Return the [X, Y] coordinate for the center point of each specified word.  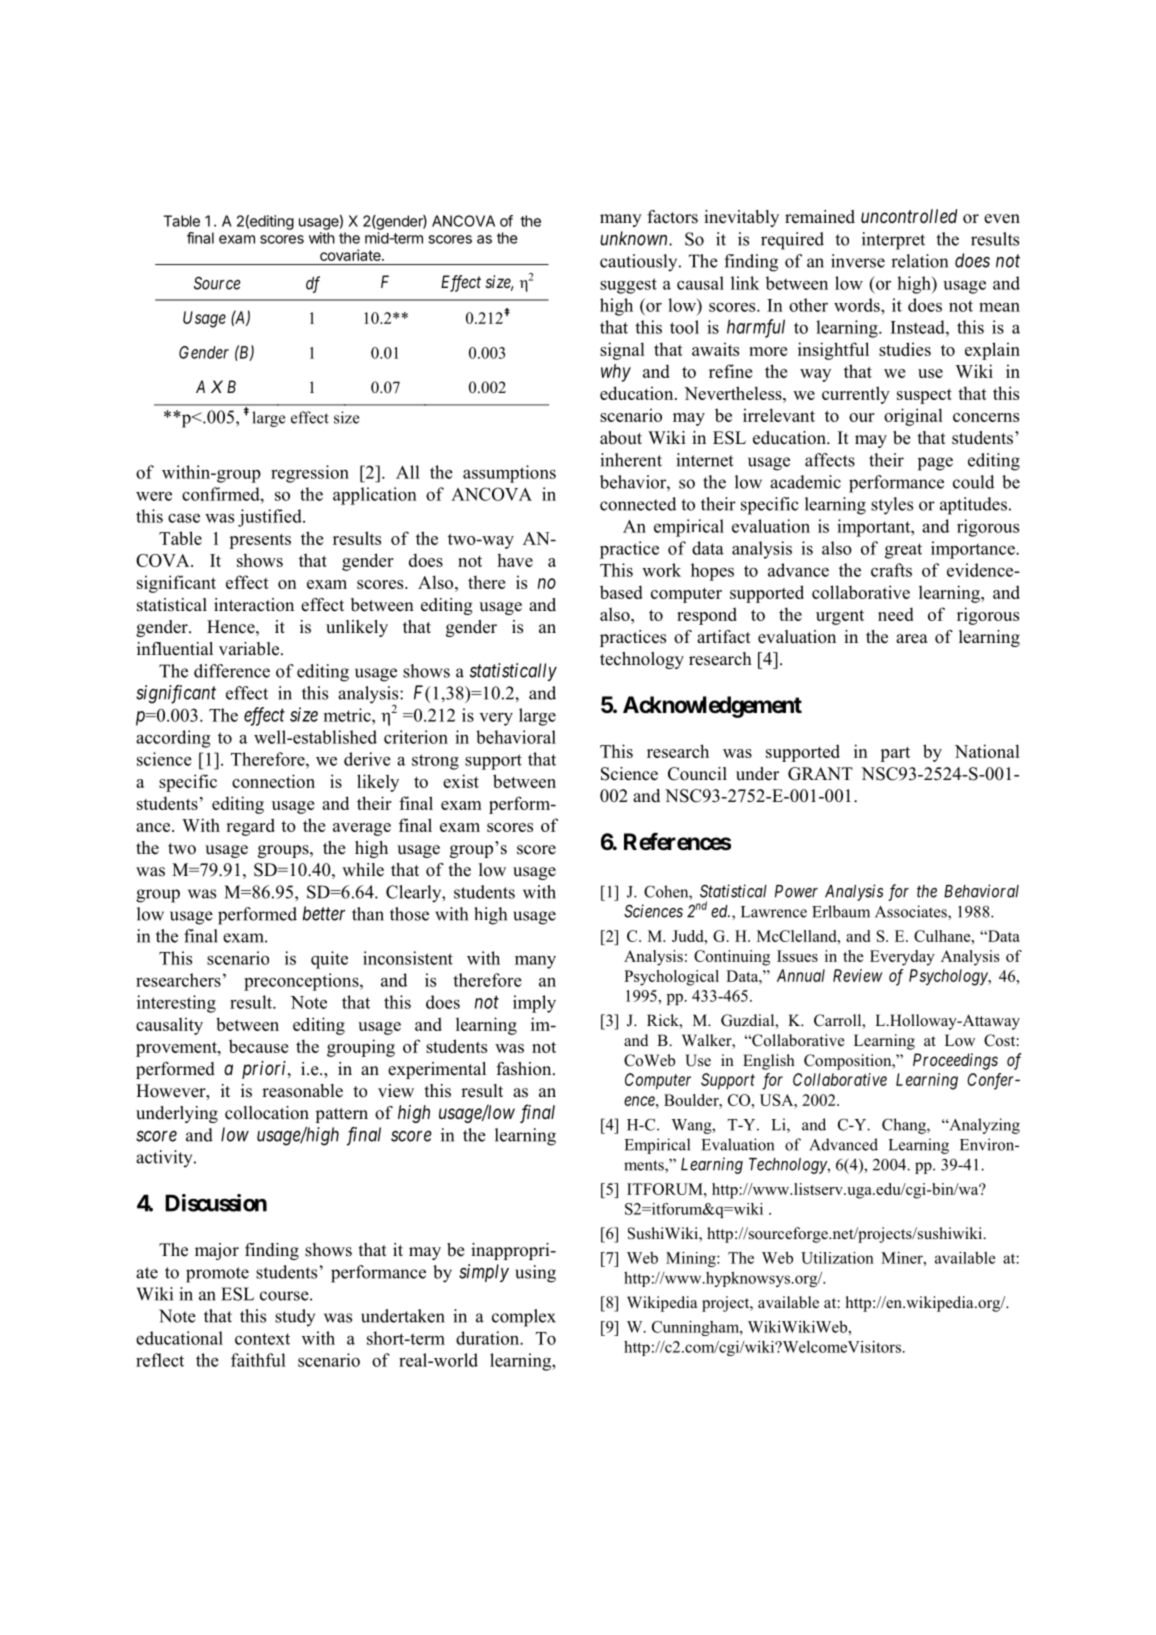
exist [461, 781]
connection [273, 781]
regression [310, 474]
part [895, 754]
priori [265, 1070]
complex [524, 1318]
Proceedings [955, 1061]
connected [638, 504]
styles [892, 506]
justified [271, 518]
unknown [635, 238]
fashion [525, 1069]
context [262, 1339]
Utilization [837, 1258]
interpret [893, 241]
